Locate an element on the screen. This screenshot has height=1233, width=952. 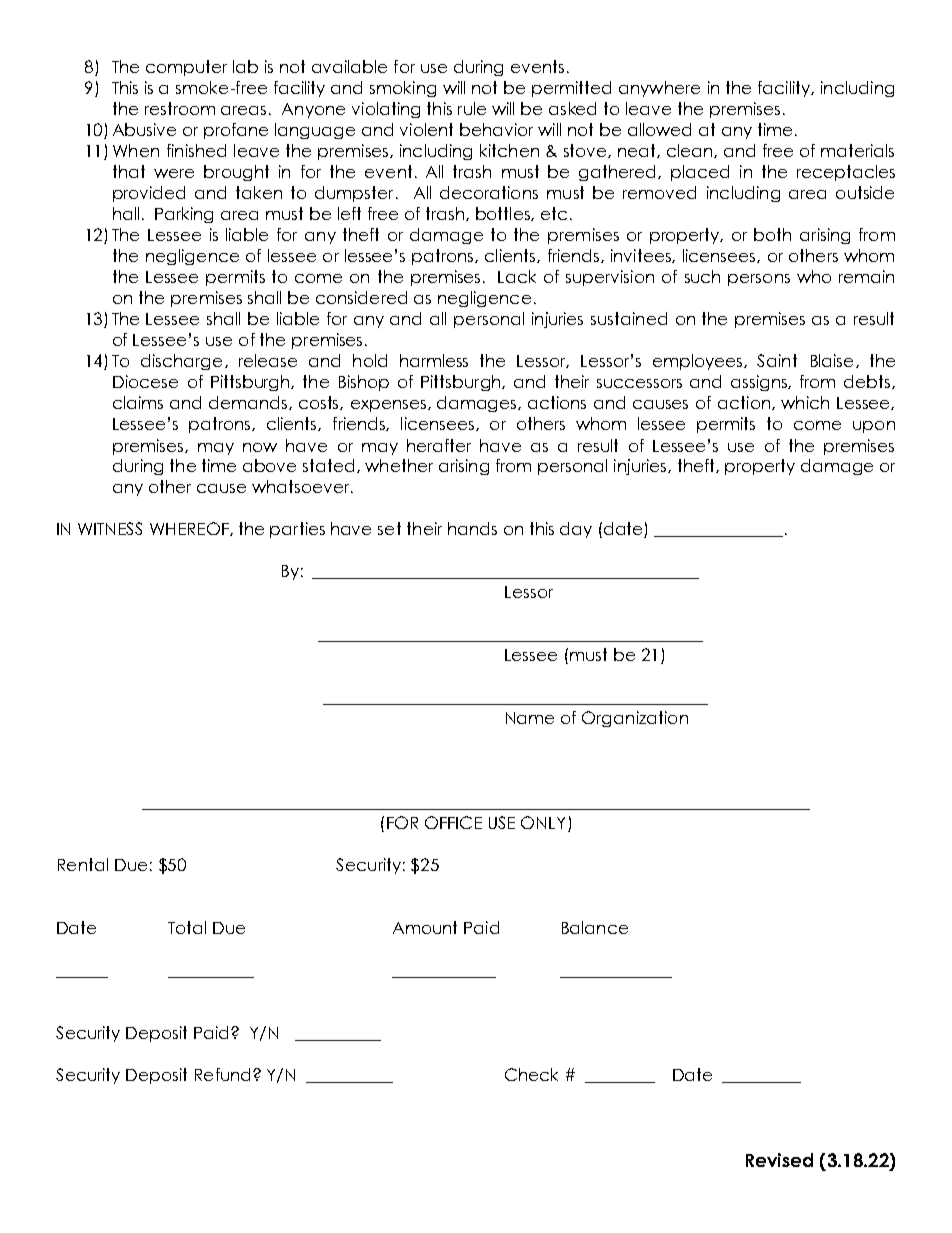
Check is located at coordinates (531, 1074).
